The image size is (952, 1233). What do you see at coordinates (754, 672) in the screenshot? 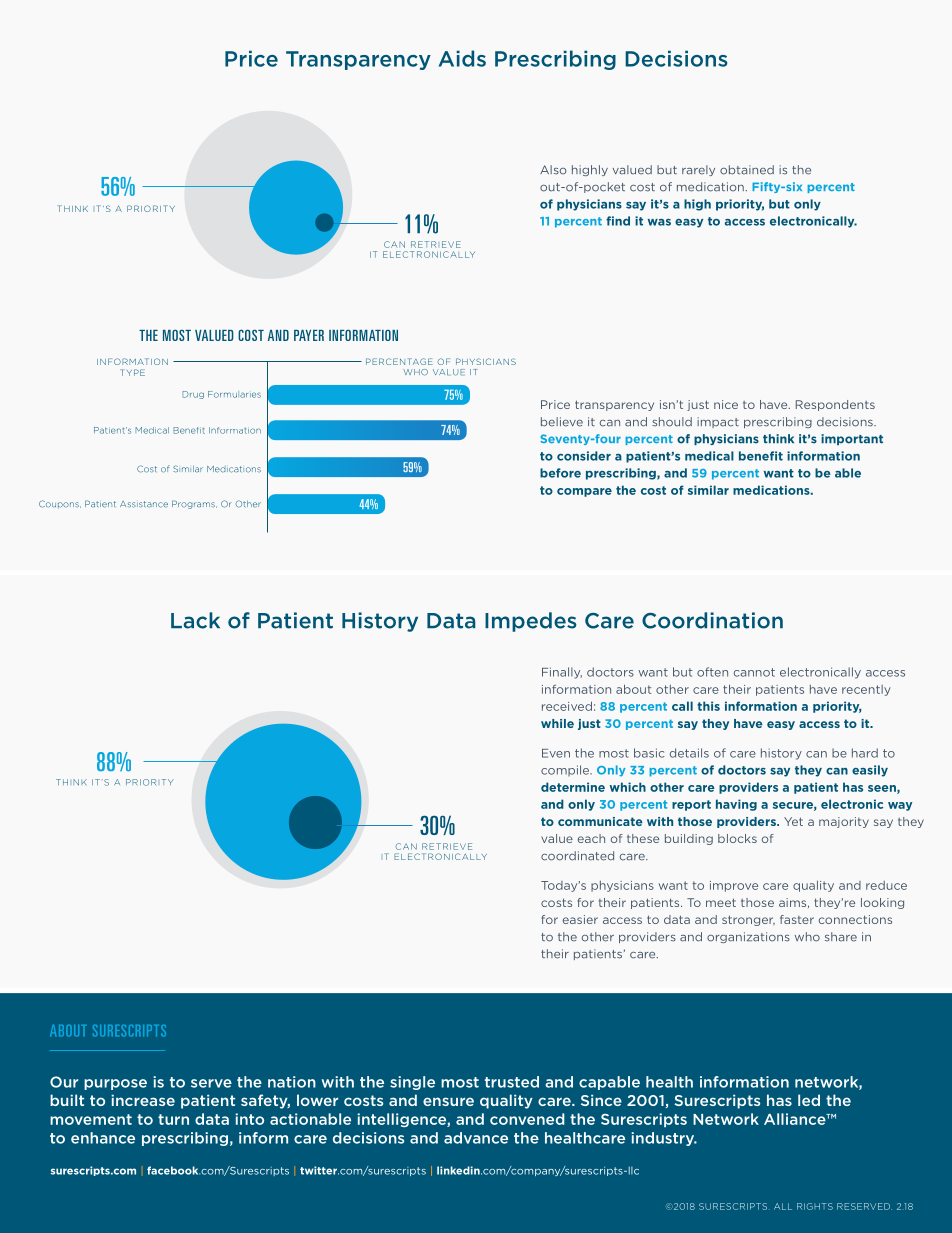
I see `cannot` at bounding box center [754, 672].
